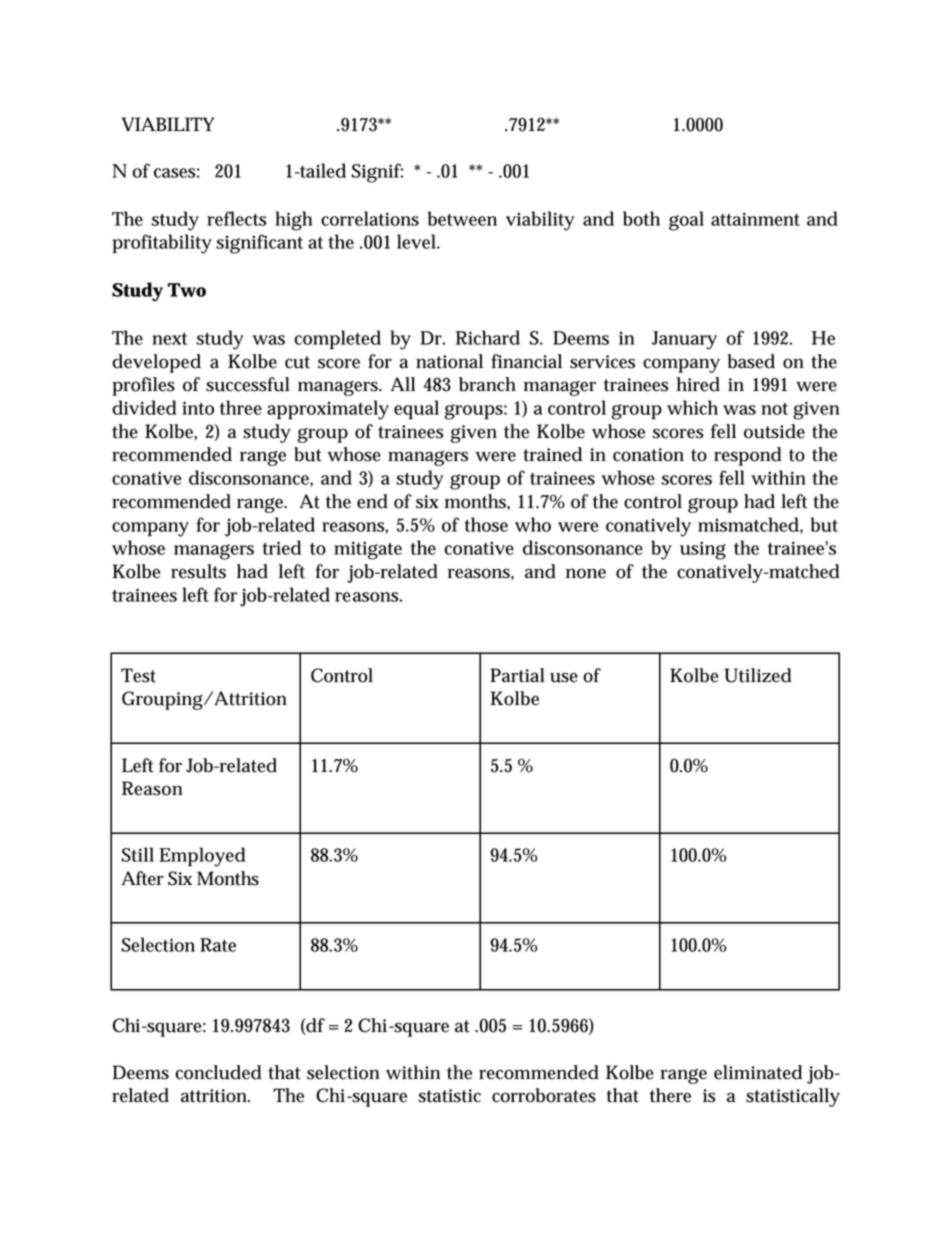 The width and height of the document is (952, 1233). I want to click on equal, so click(416, 410).
